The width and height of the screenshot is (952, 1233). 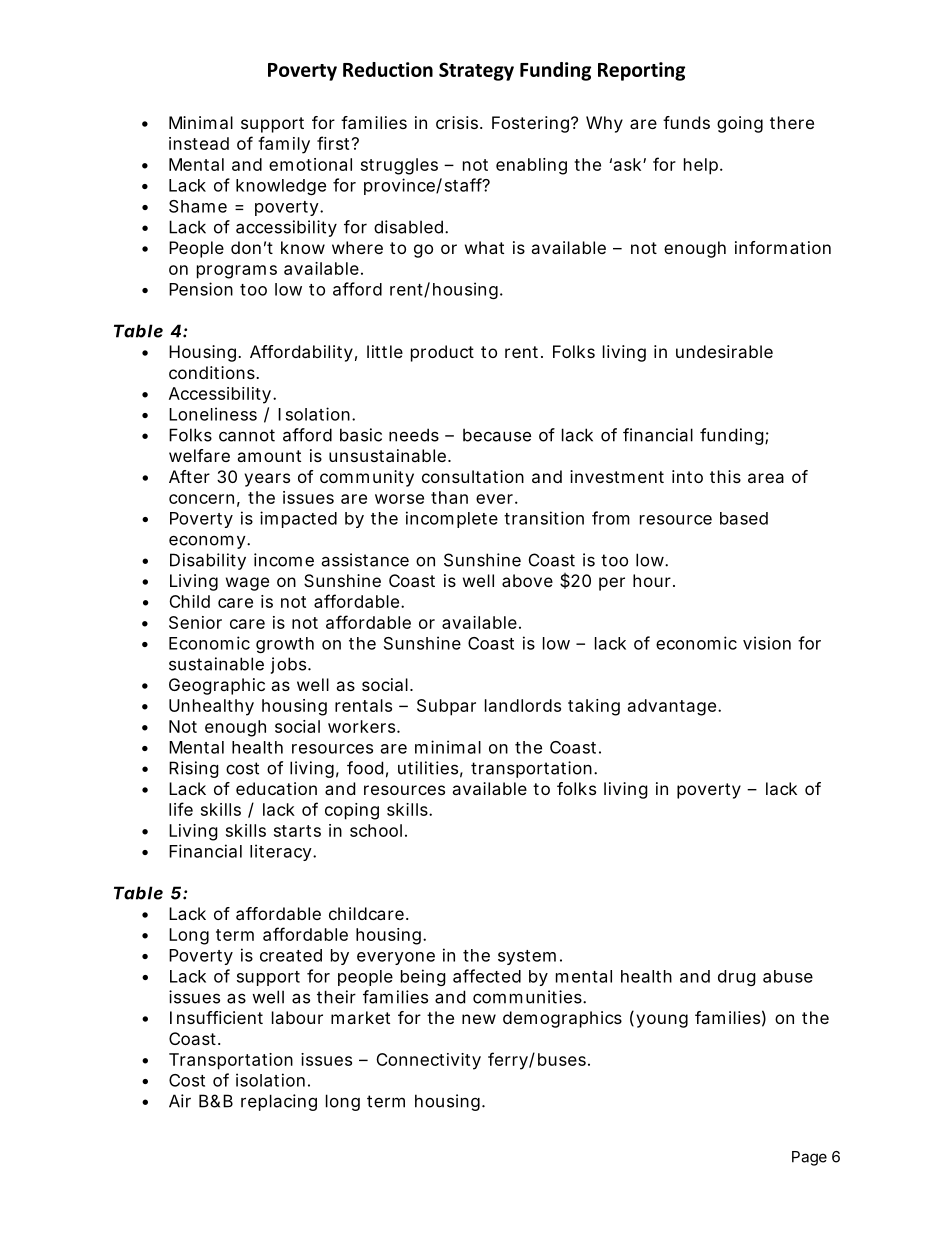 I want to click on landlords, so click(x=523, y=705).
